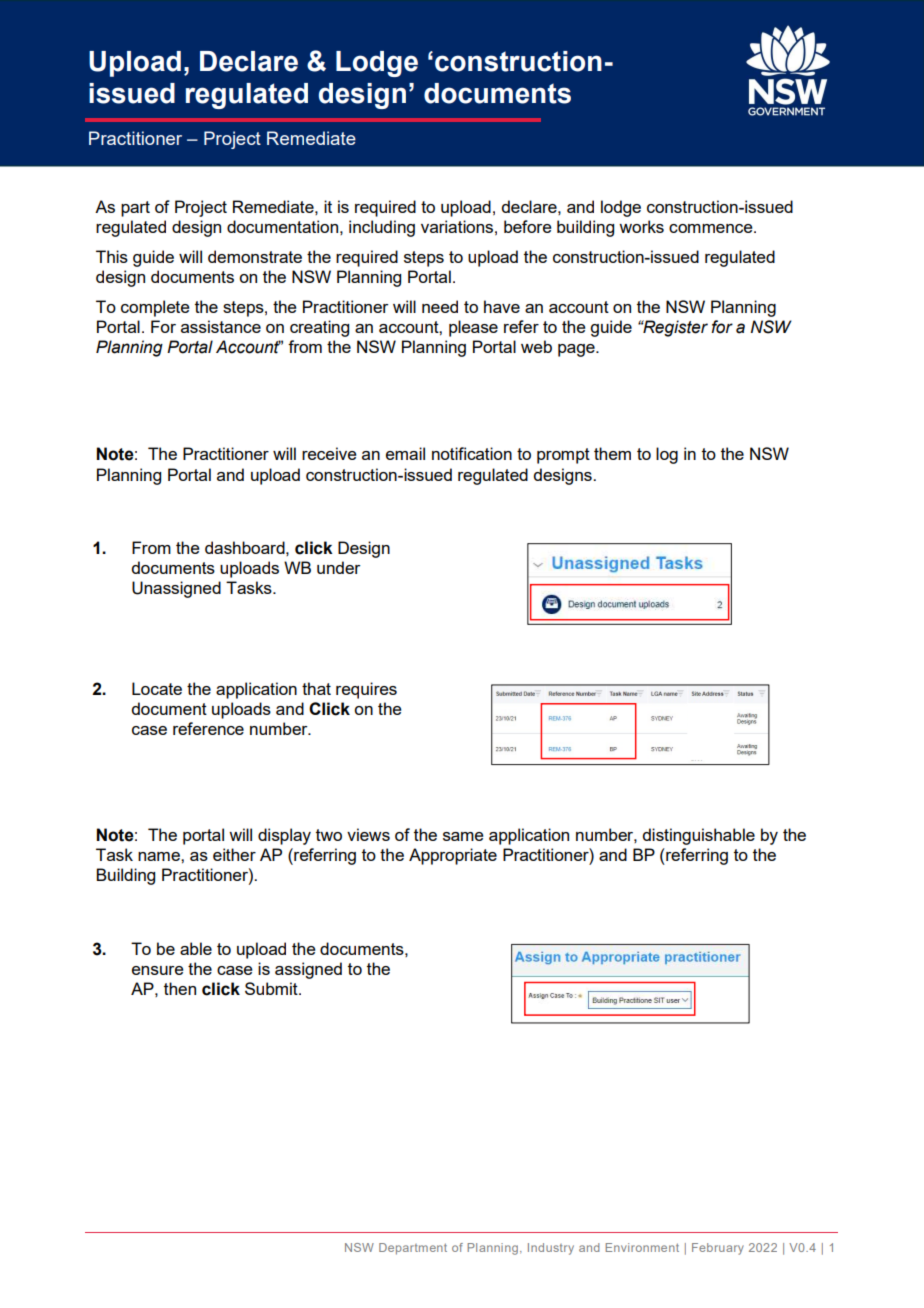  I want to click on Appropriate, so click(453, 856).
